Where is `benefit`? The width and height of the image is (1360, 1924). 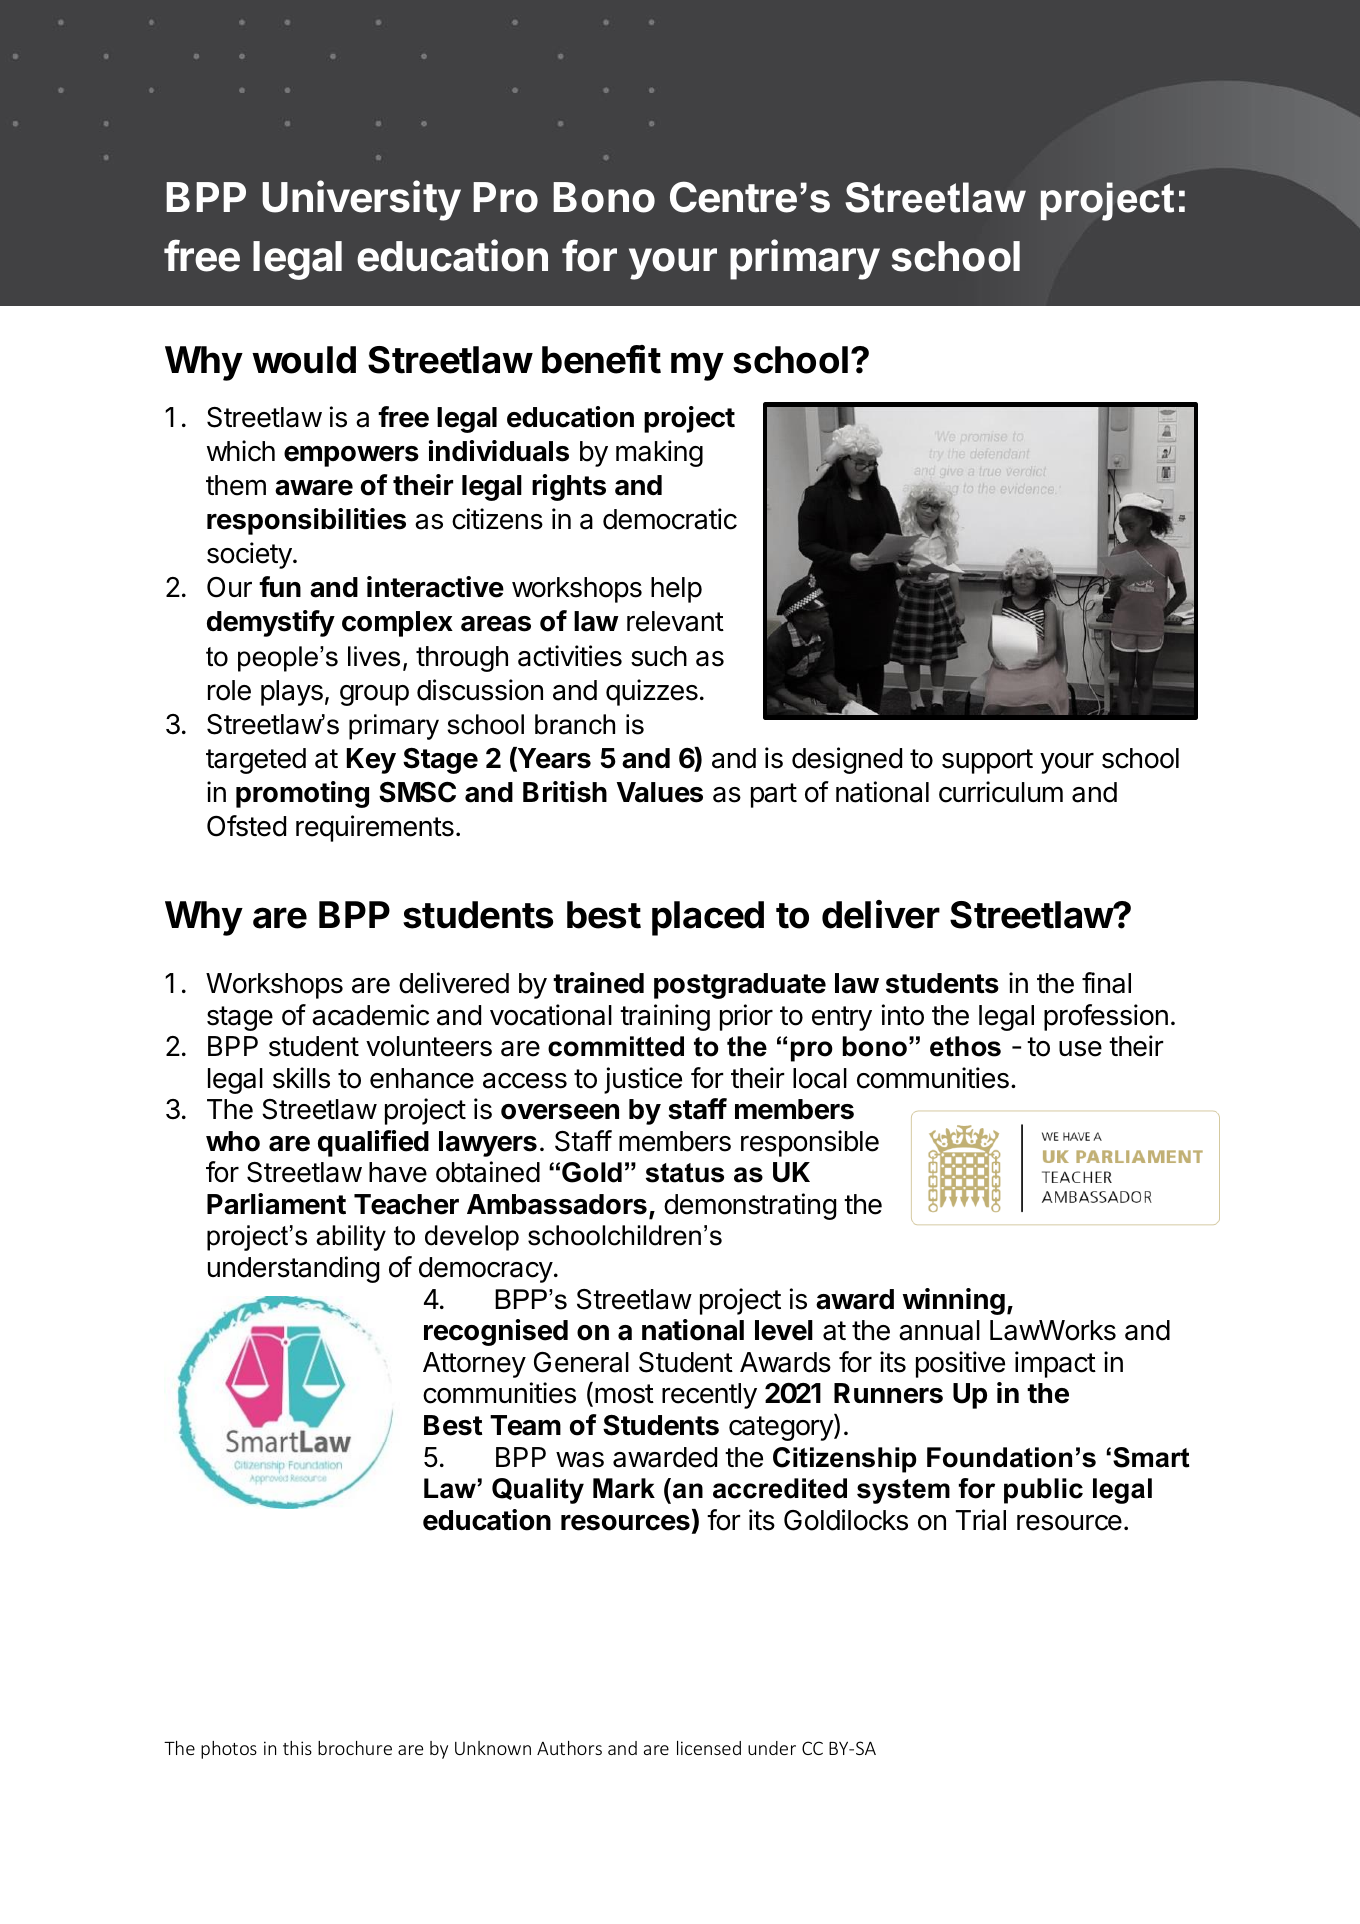
benefit is located at coordinates (601, 359).
